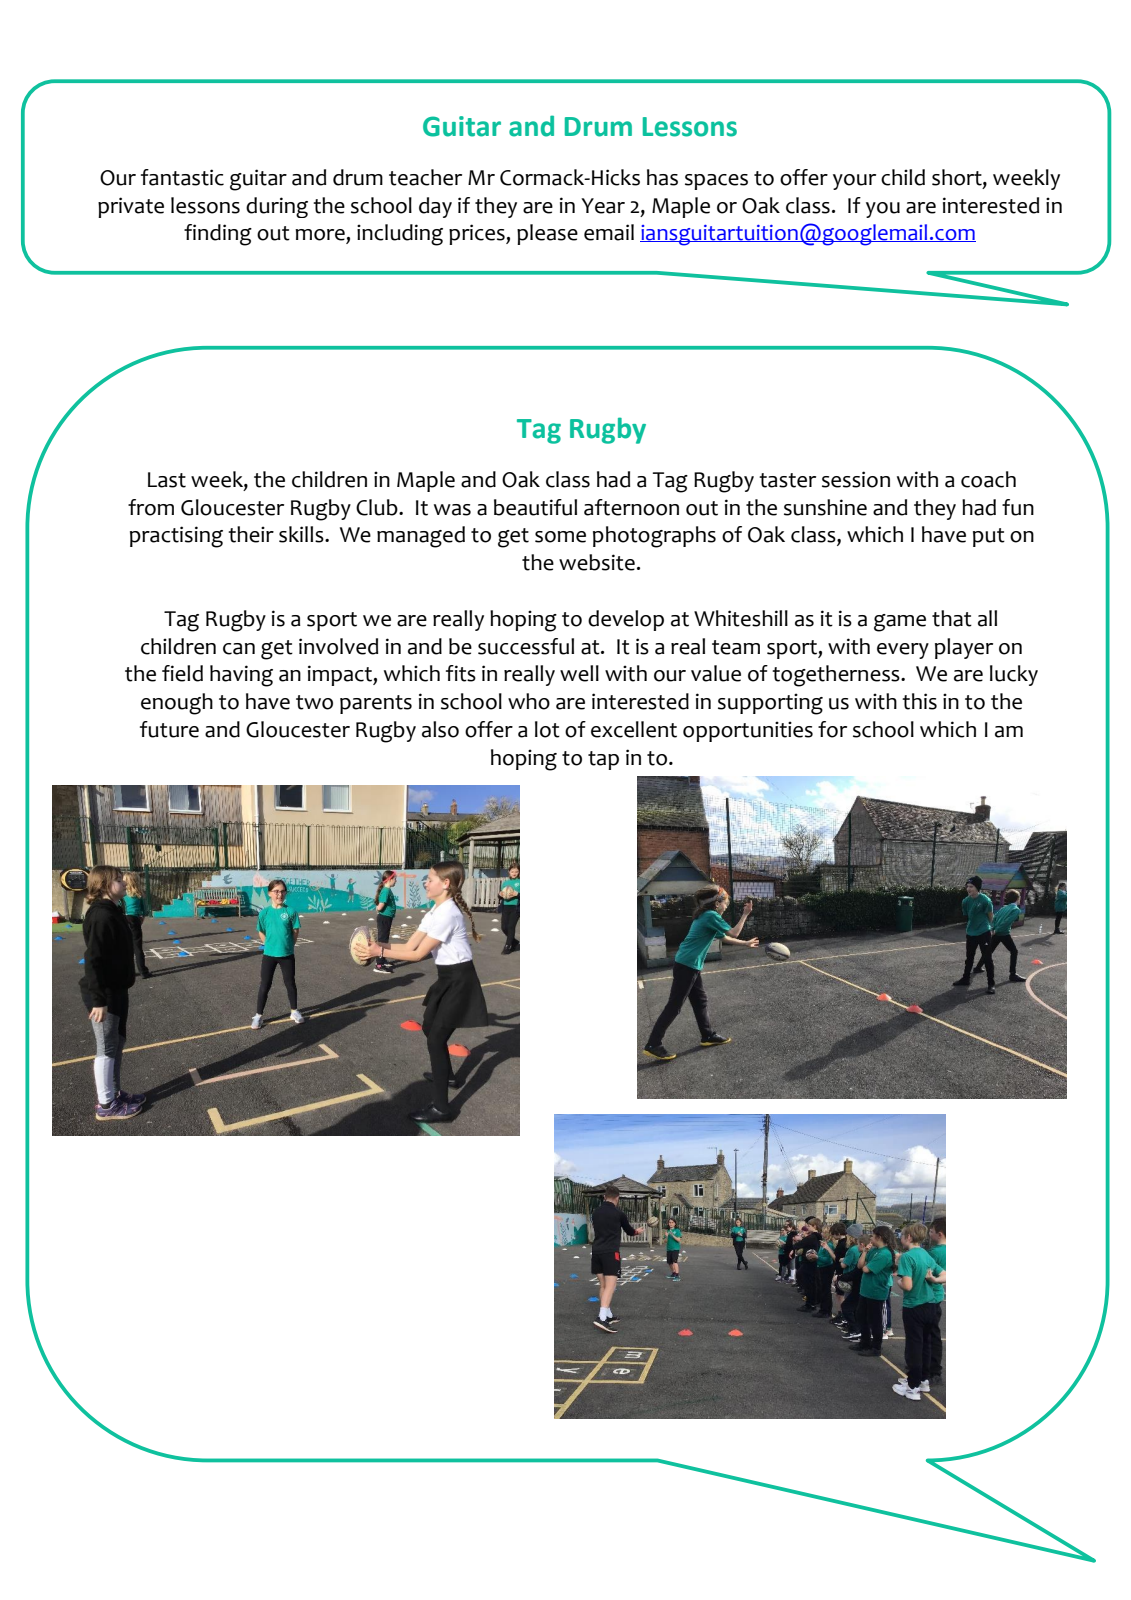 The width and height of the page is (1131, 1600). I want to click on session, so click(856, 479).
